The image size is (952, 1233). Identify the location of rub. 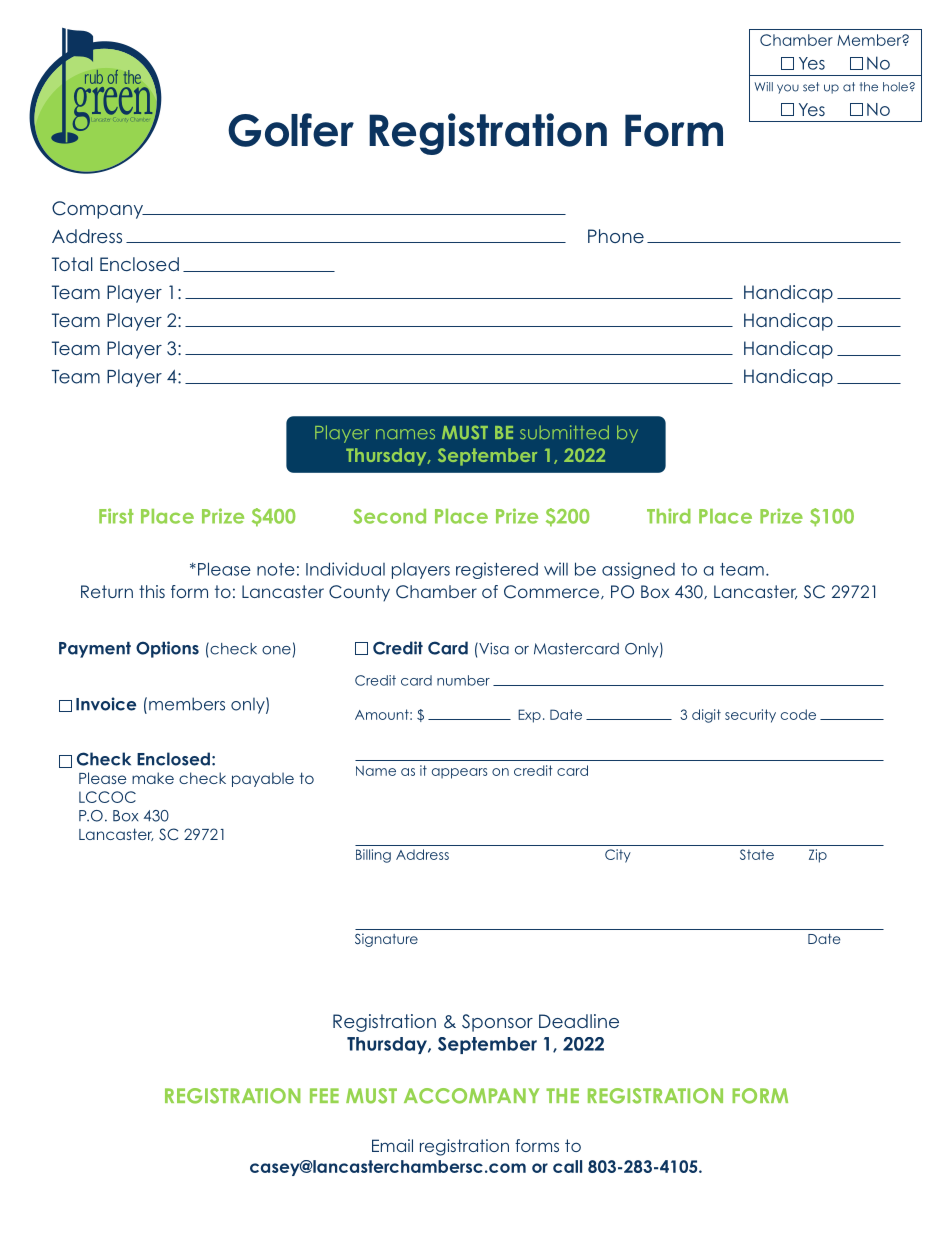
(94, 77).
